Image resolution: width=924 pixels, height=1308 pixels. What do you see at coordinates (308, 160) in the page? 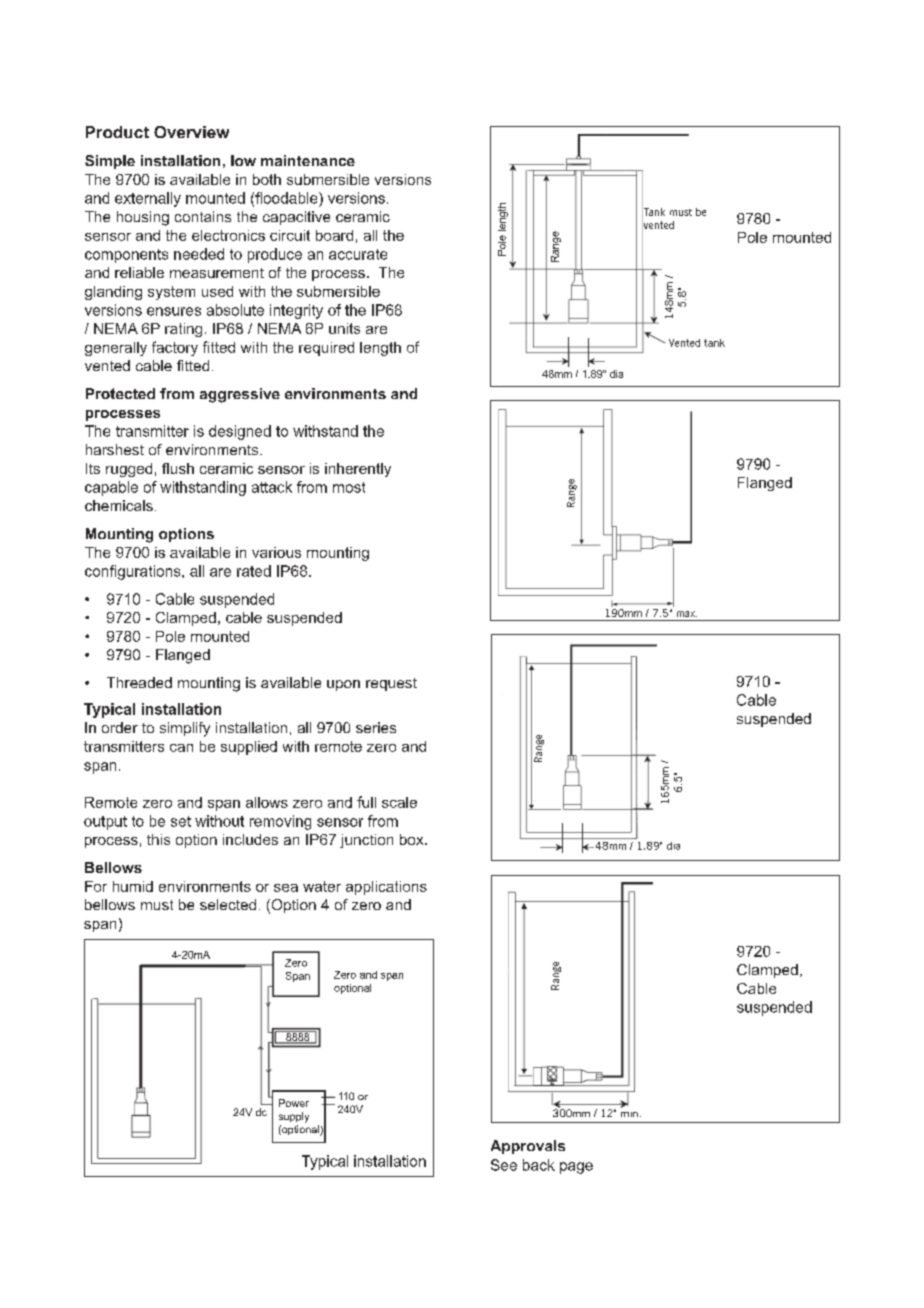
I see `maintenance` at bounding box center [308, 160].
